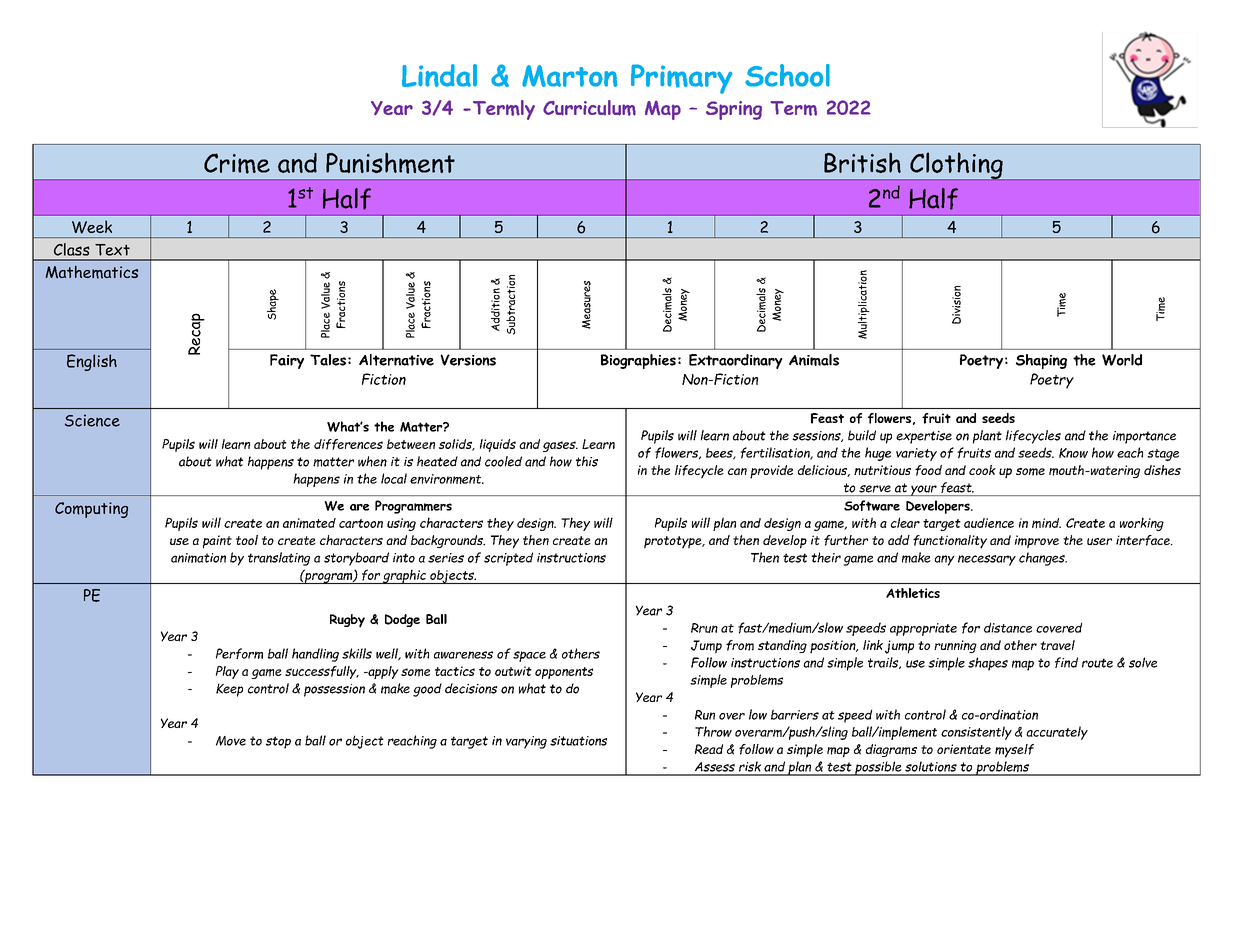 The image size is (1233, 952). What do you see at coordinates (956, 166) in the document?
I see `Clothing` at bounding box center [956, 166].
